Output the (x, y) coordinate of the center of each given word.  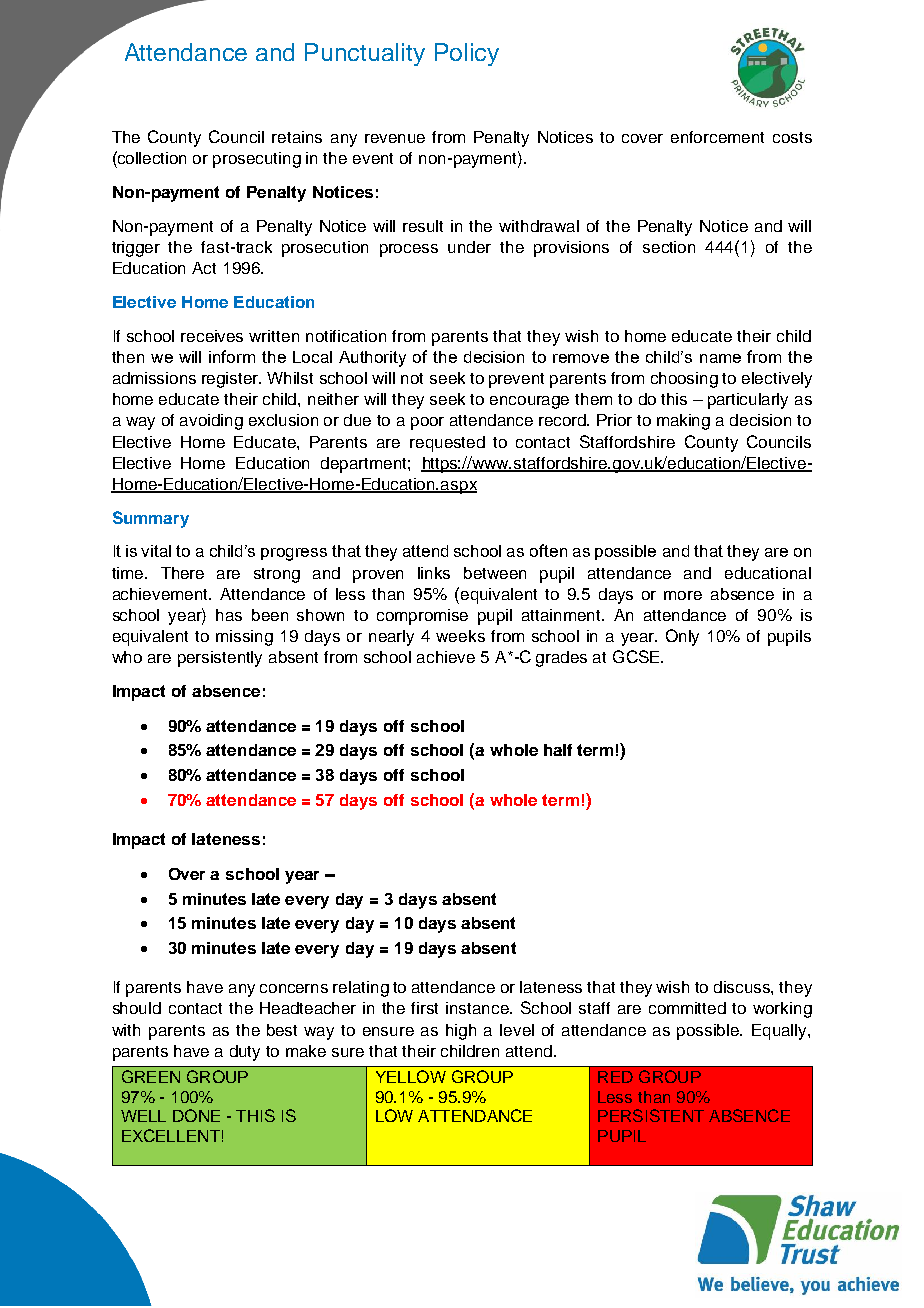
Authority (372, 359)
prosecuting (257, 160)
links (434, 573)
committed (687, 1008)
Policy (467, 54)
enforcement (717, 137)
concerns (294, 988)
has (229, 615)
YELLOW (411, 1076)
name (720, 358)
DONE (196, 1115)
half (558, 750)
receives (212, 336)
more (683, 595)
